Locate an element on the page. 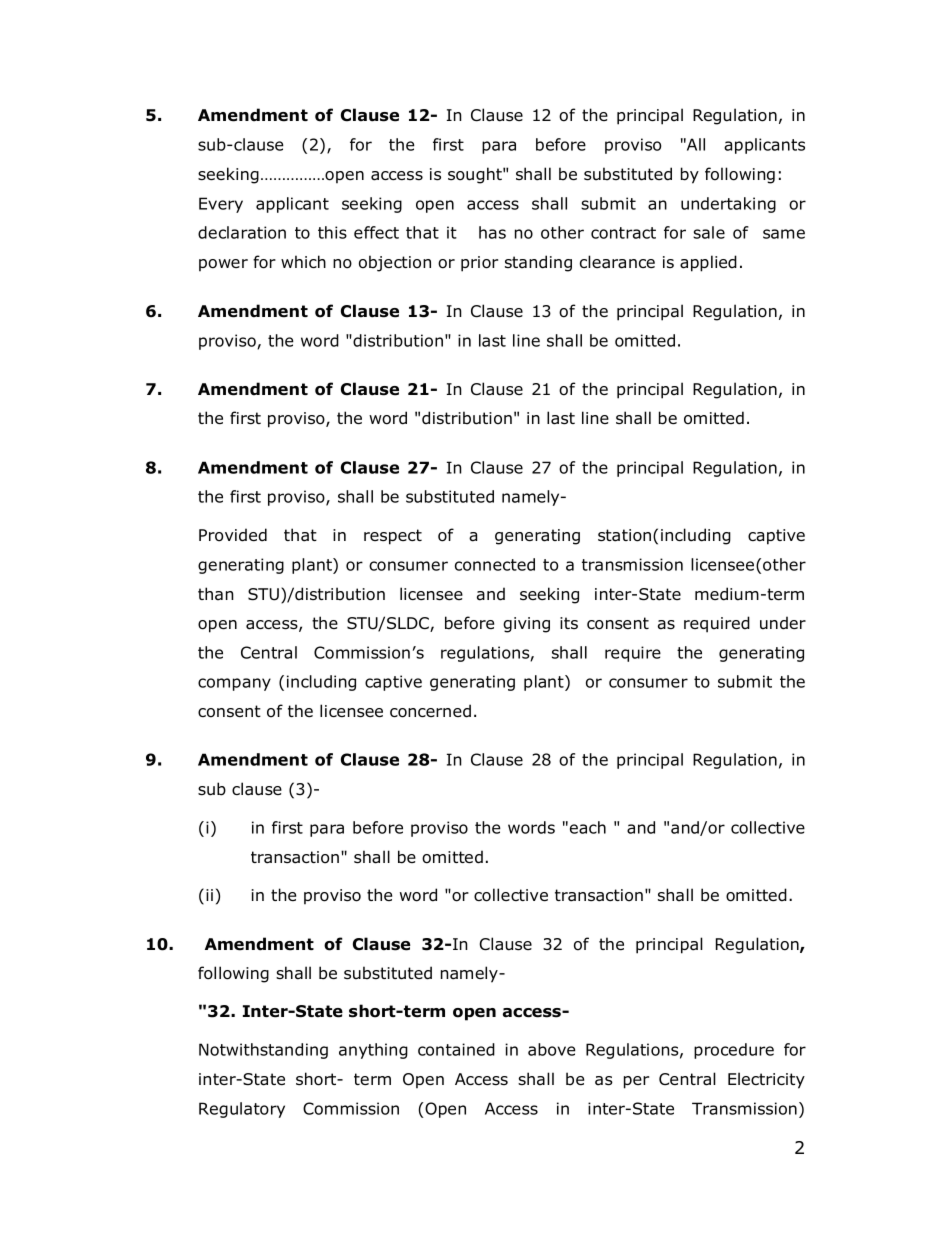  contained is located at coordinates (456, 1049).
